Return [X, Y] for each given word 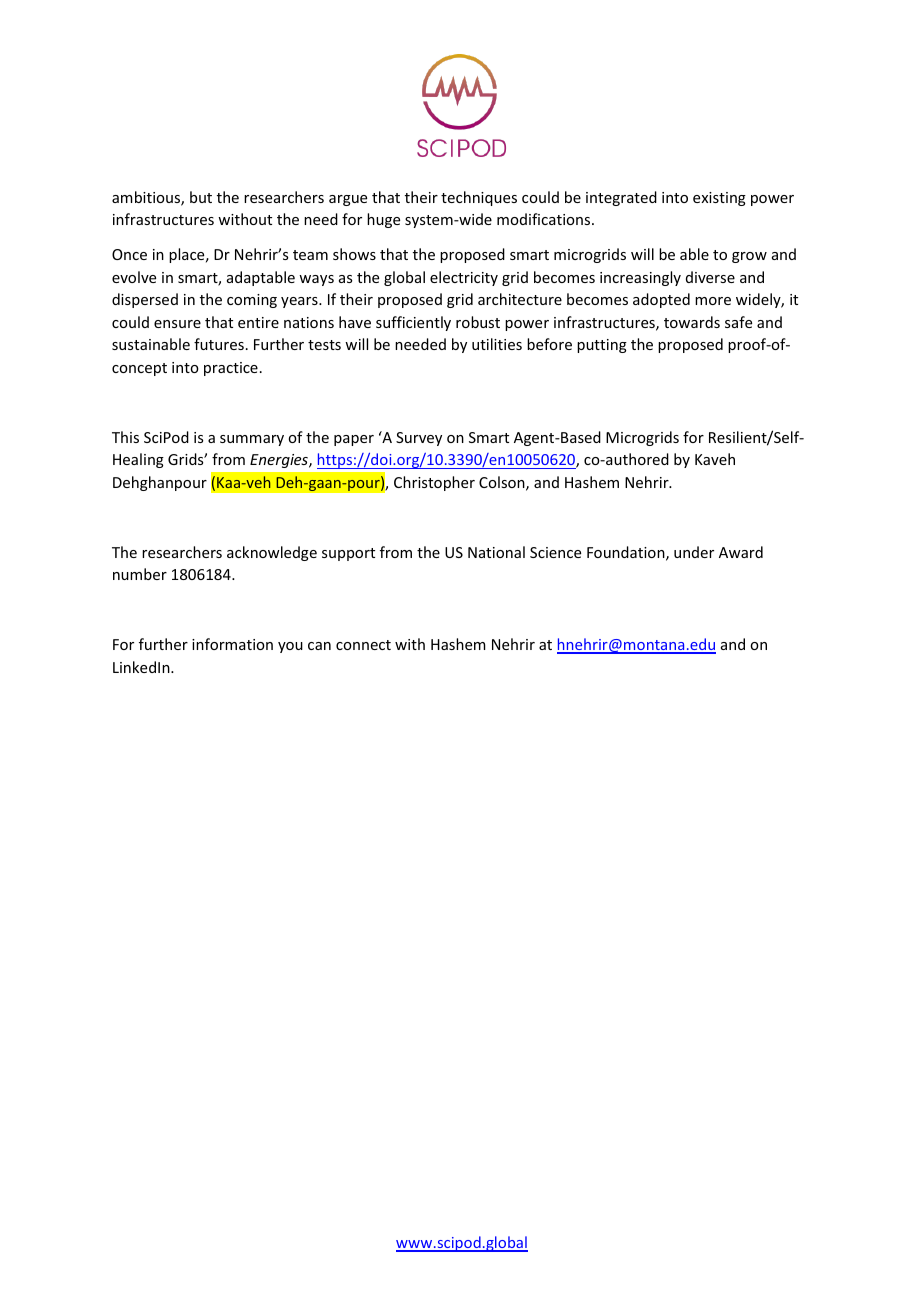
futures [219, 344]
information [232, 644]
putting [602, 346]
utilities [497, 344]
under [694, 552]
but [201, 197]
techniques [479, 198]
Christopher [434, 483]
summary [252, 440]
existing [719, 199]
